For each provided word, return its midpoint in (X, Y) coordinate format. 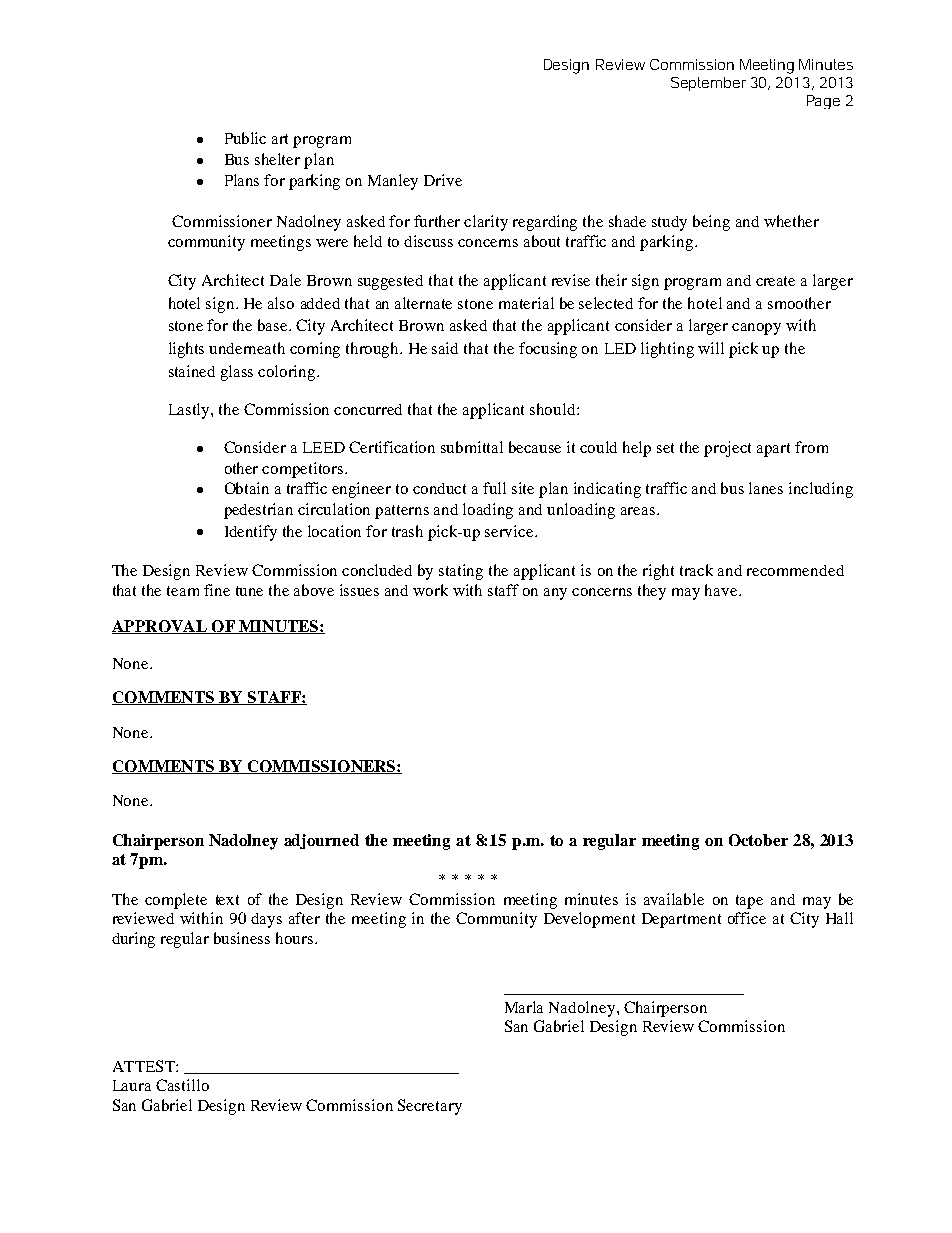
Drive (443, 180)
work (430, 590)
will (711, 348)
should (554, 409)
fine (217, 590)
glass (237, 373)
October (758, 840)
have (722, 590)
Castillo (182, 1085)
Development (589, 920)
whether (791, 221)
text (227, 900)
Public (245, 138)
